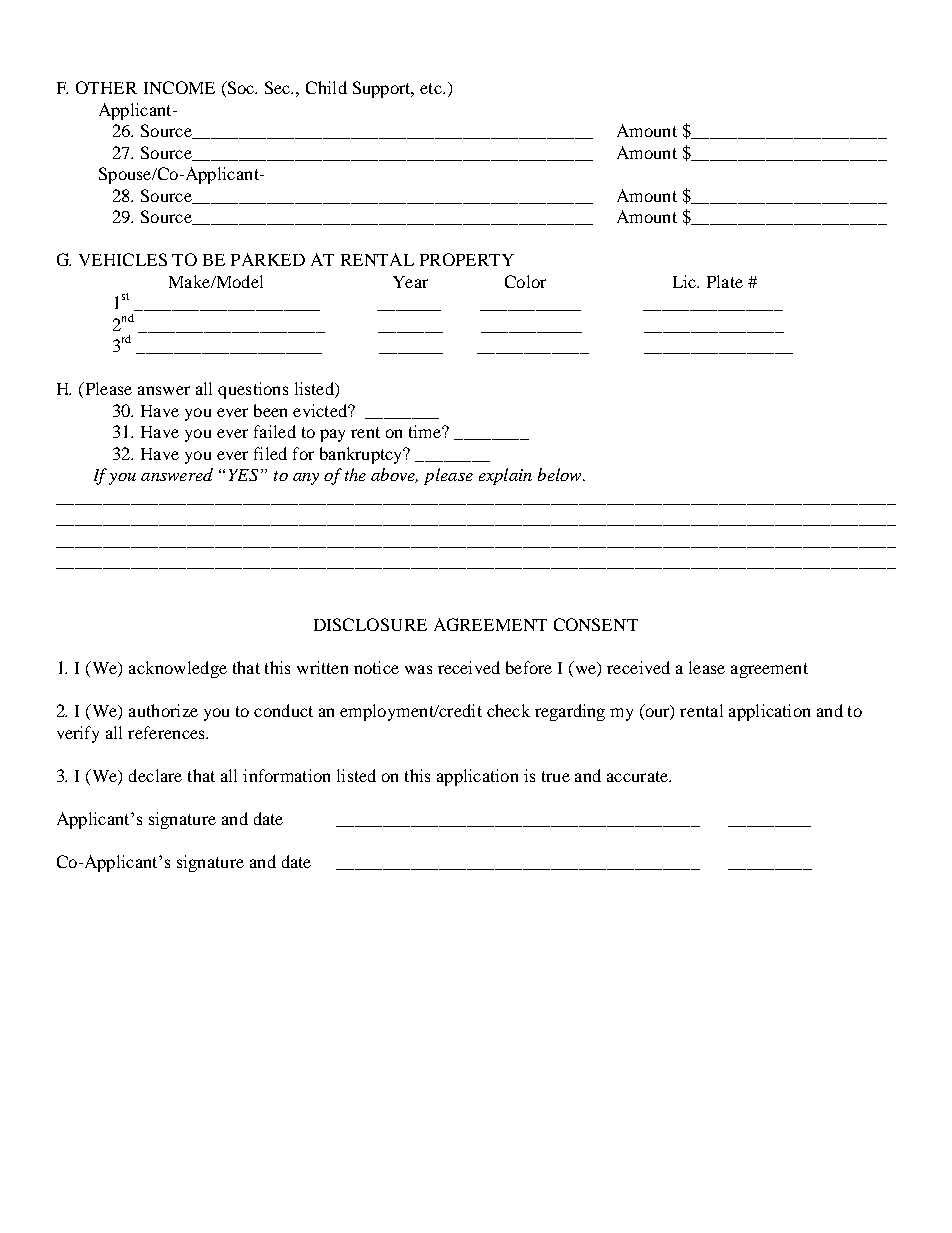 The image size is (952, 1233). What do you see at coordinates (155, 775) in the page?
I see `declare` at bounding box center [155, 775].
